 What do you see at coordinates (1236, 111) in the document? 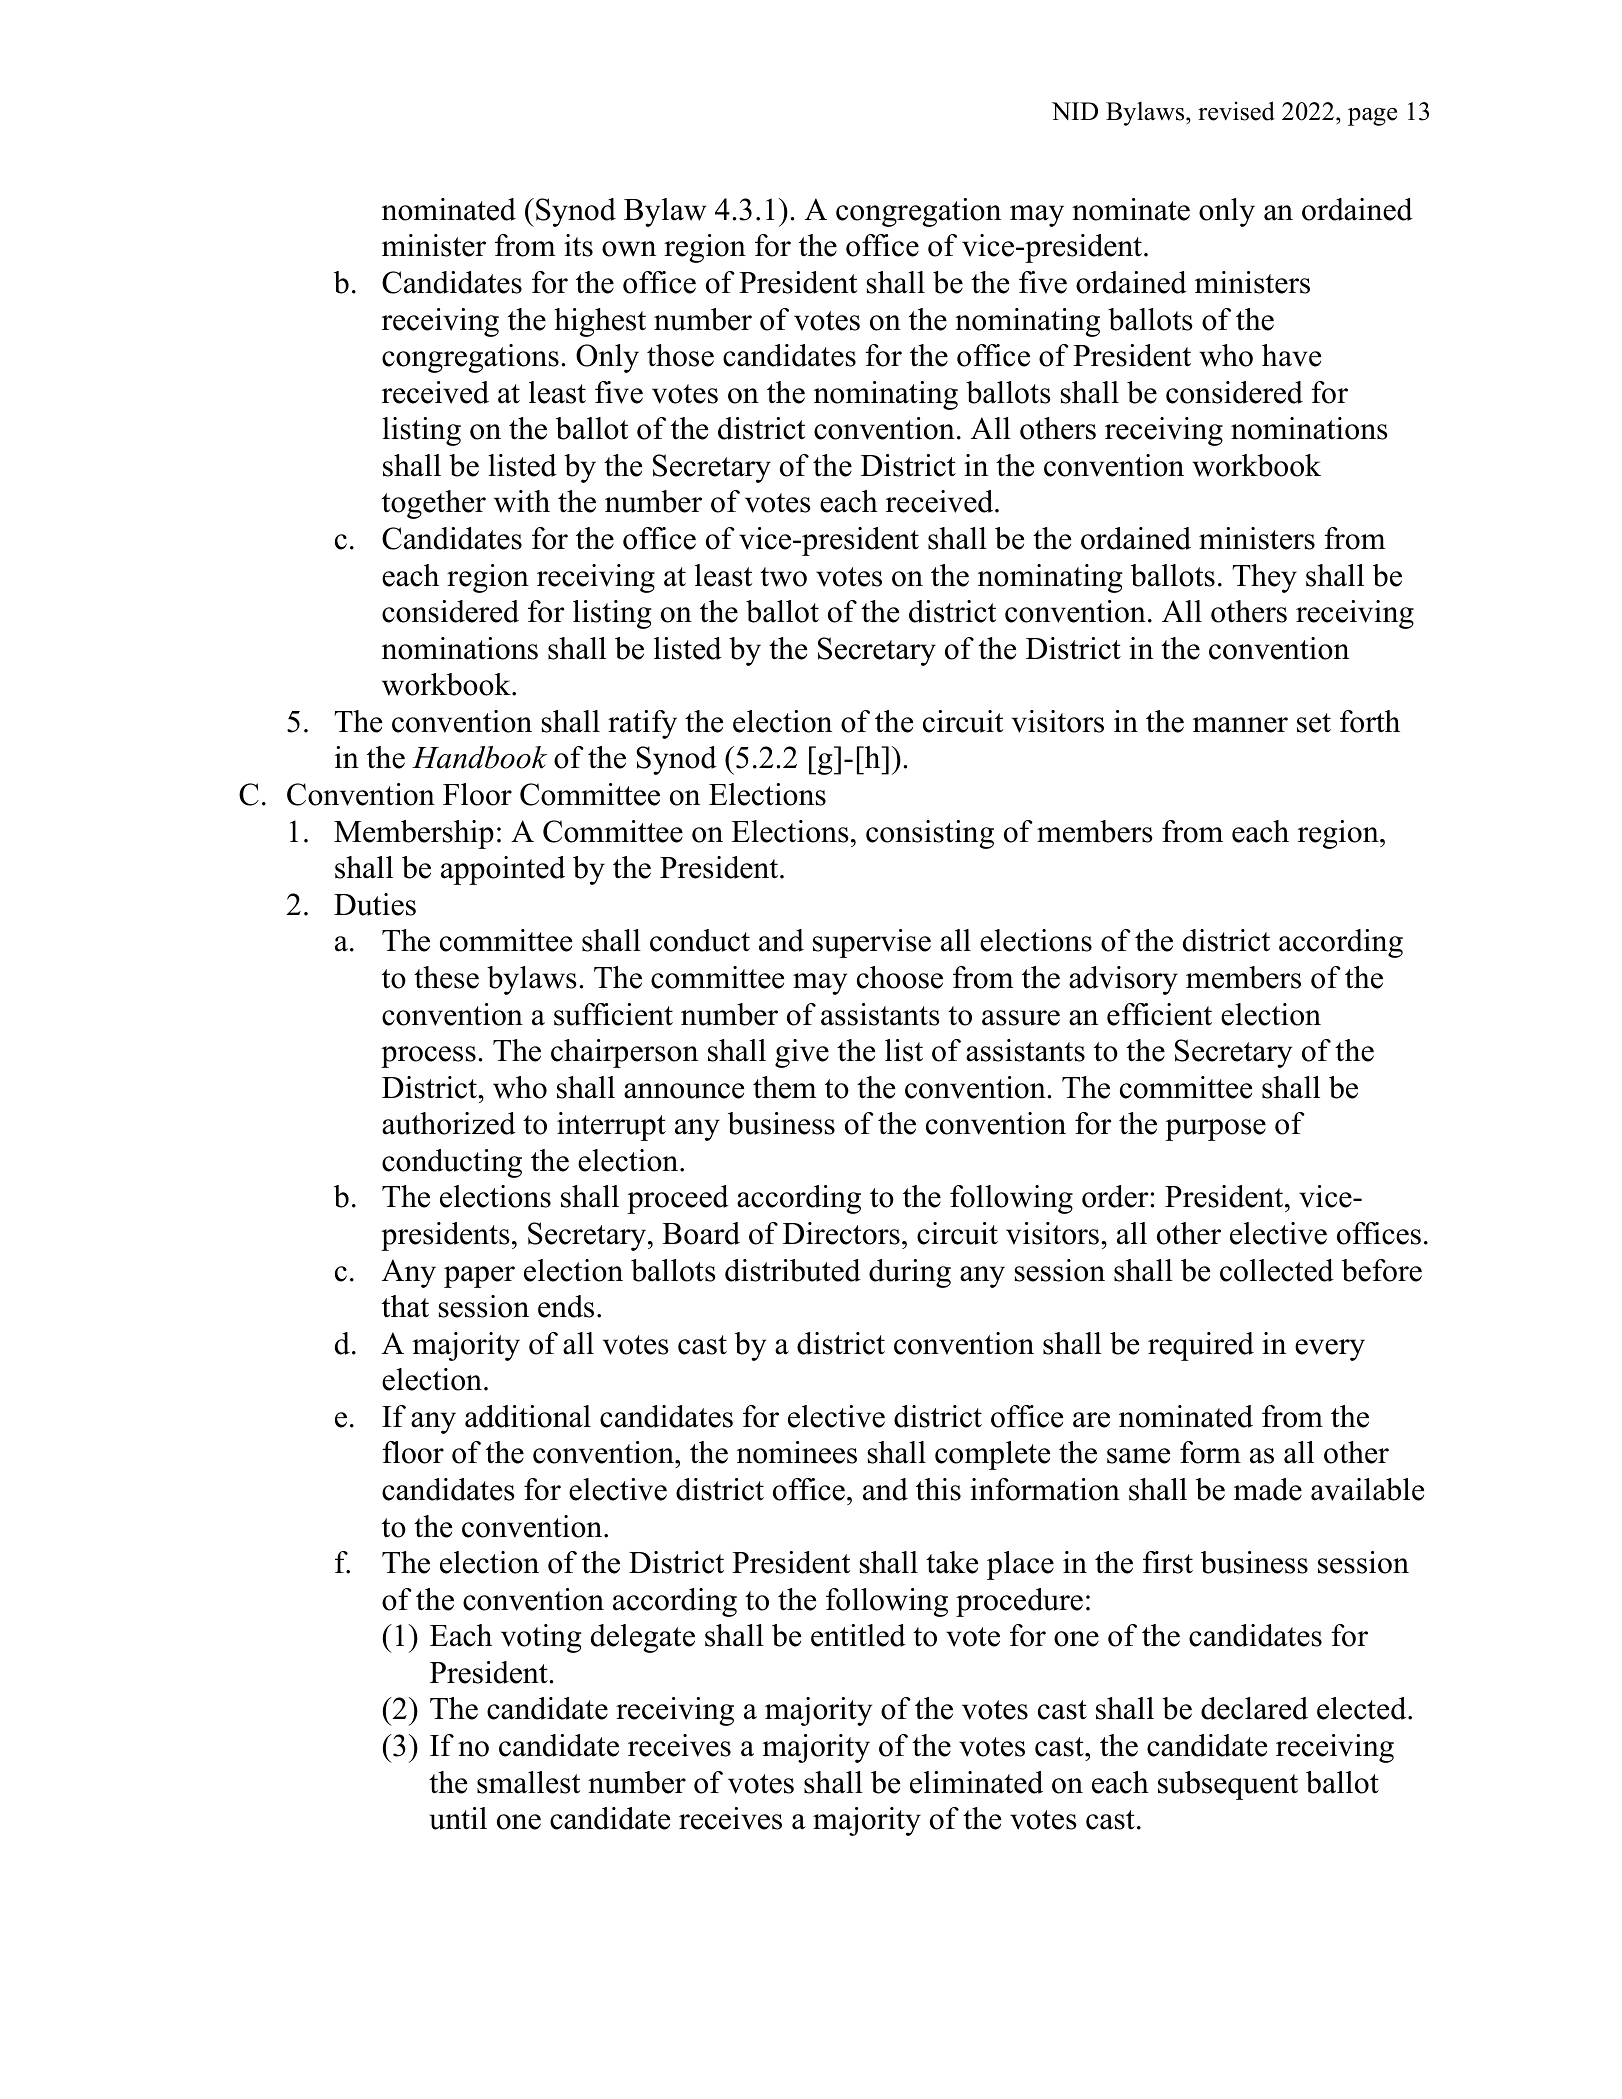
I see `revised` at bounding box center [1236, 111].
